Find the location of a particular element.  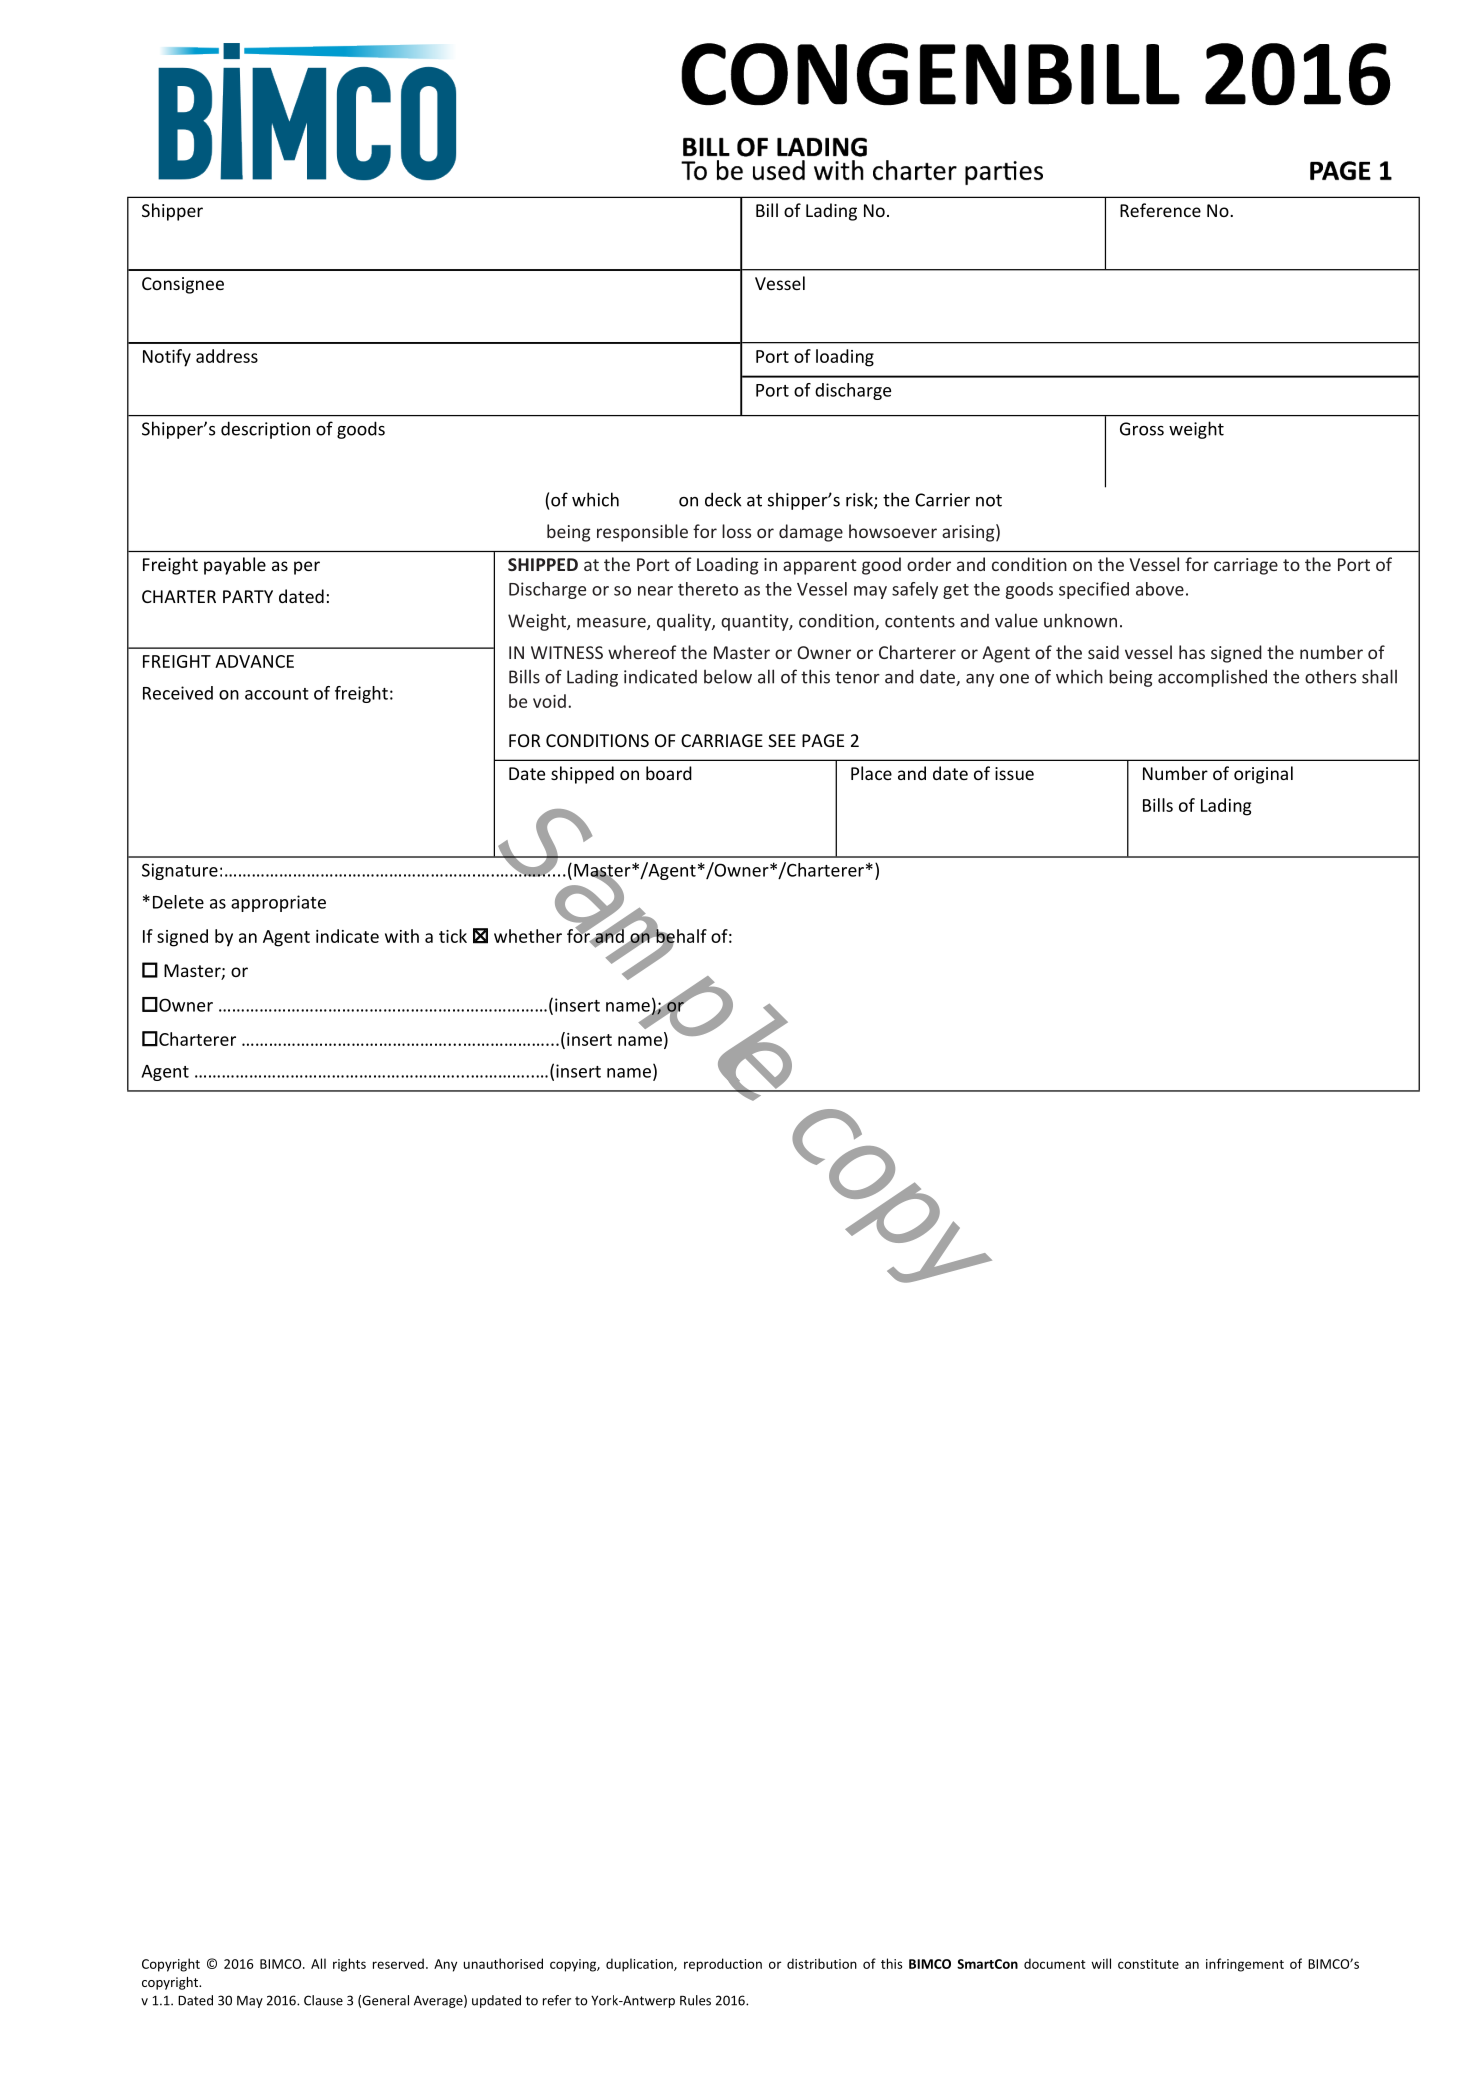

distribution is located at coordinates (822, 1963).
